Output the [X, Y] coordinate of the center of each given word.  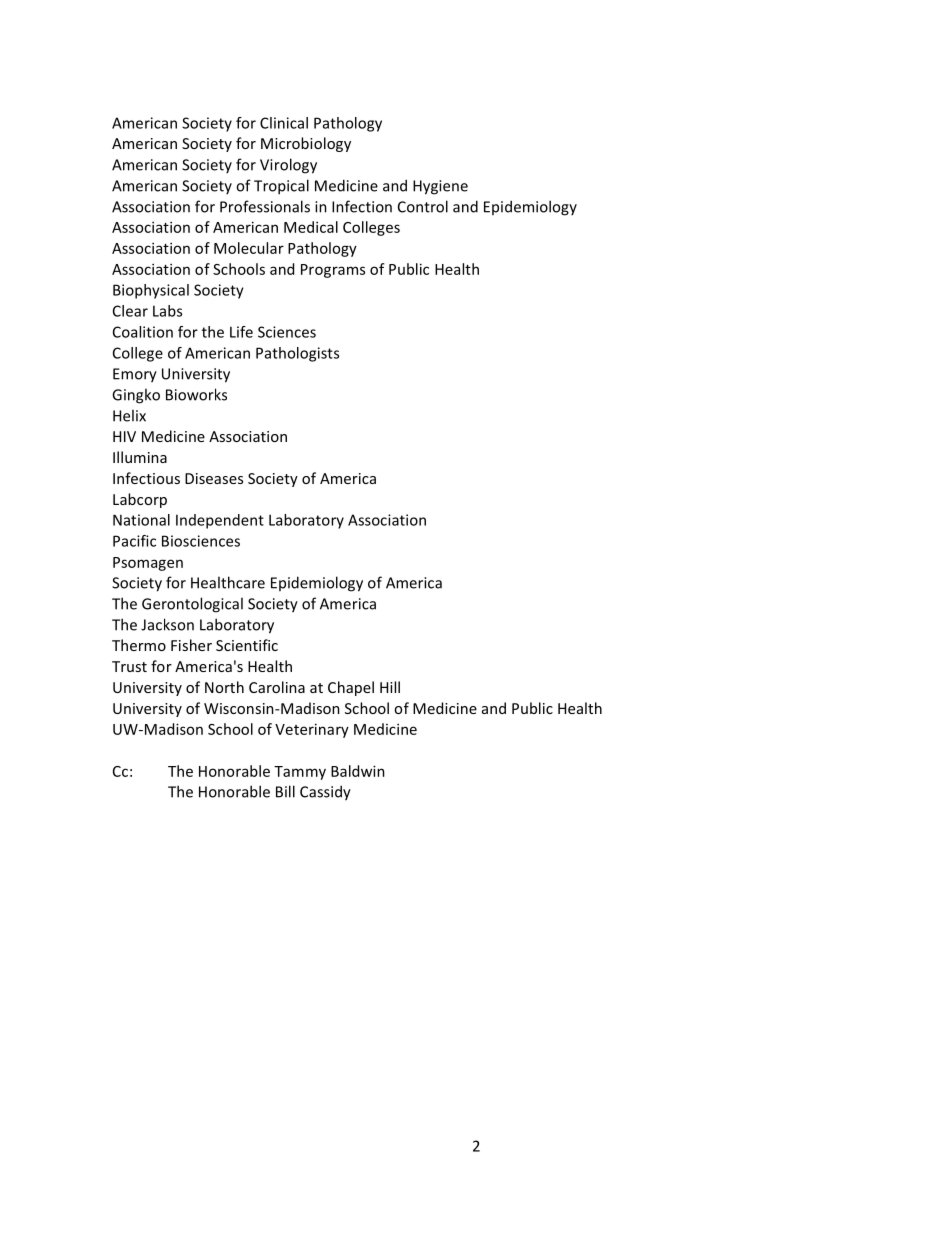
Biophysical [151, 291]
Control [423, 206]
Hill [390, 687]
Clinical [284, 123]
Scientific [247, 645]
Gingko [136, 396]
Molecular [249, 248]
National [141, 520]
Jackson [167, 624]
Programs [333, 271]
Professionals [265, 206]
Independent [220, 521]
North [224, 687]
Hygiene [440, 187]
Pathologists [297, 354]
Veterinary [312, 730]
